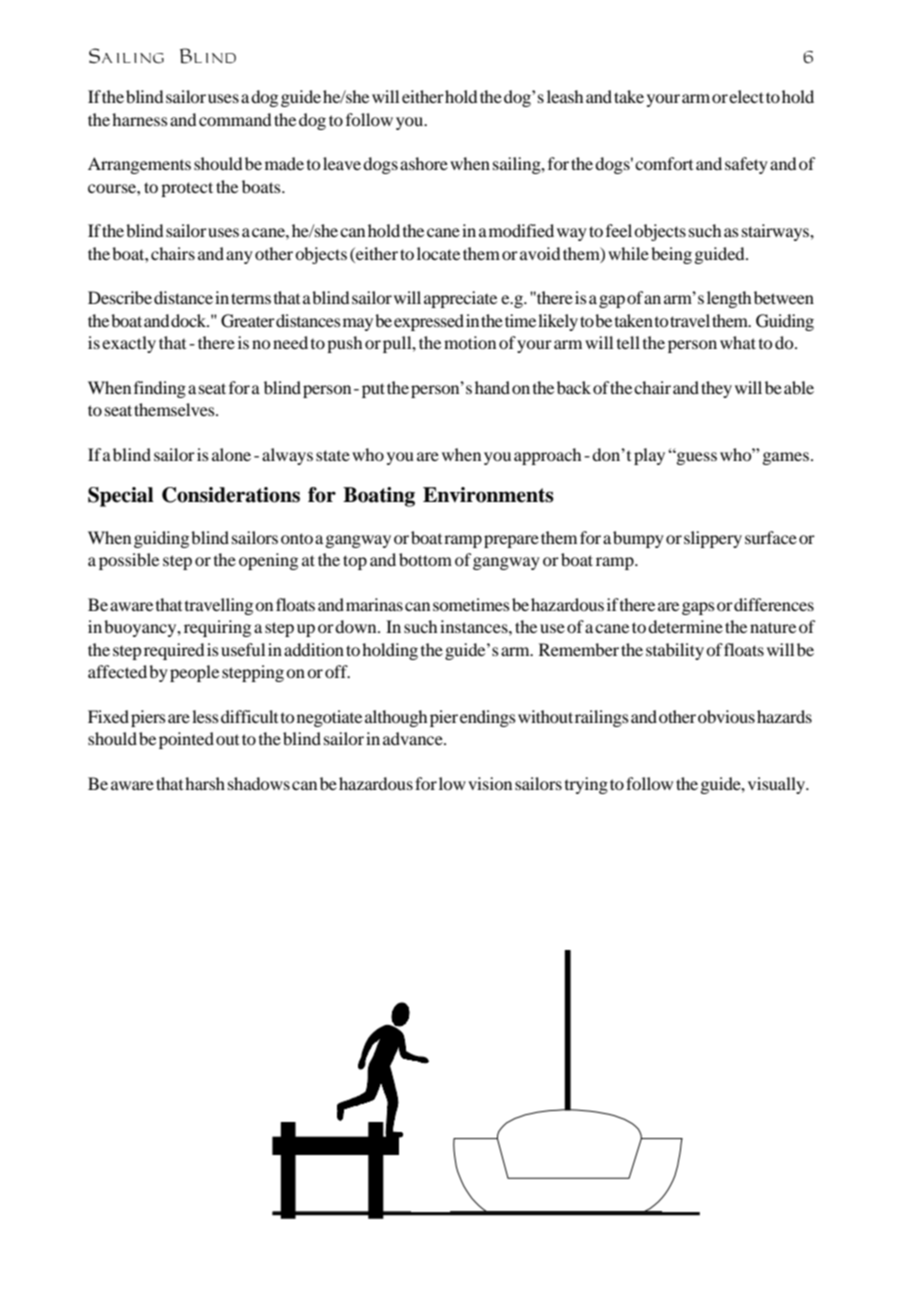 Image resolution: width=924 pixels, height=1308 pixels. I want to click on elect, so click(746, 96).
